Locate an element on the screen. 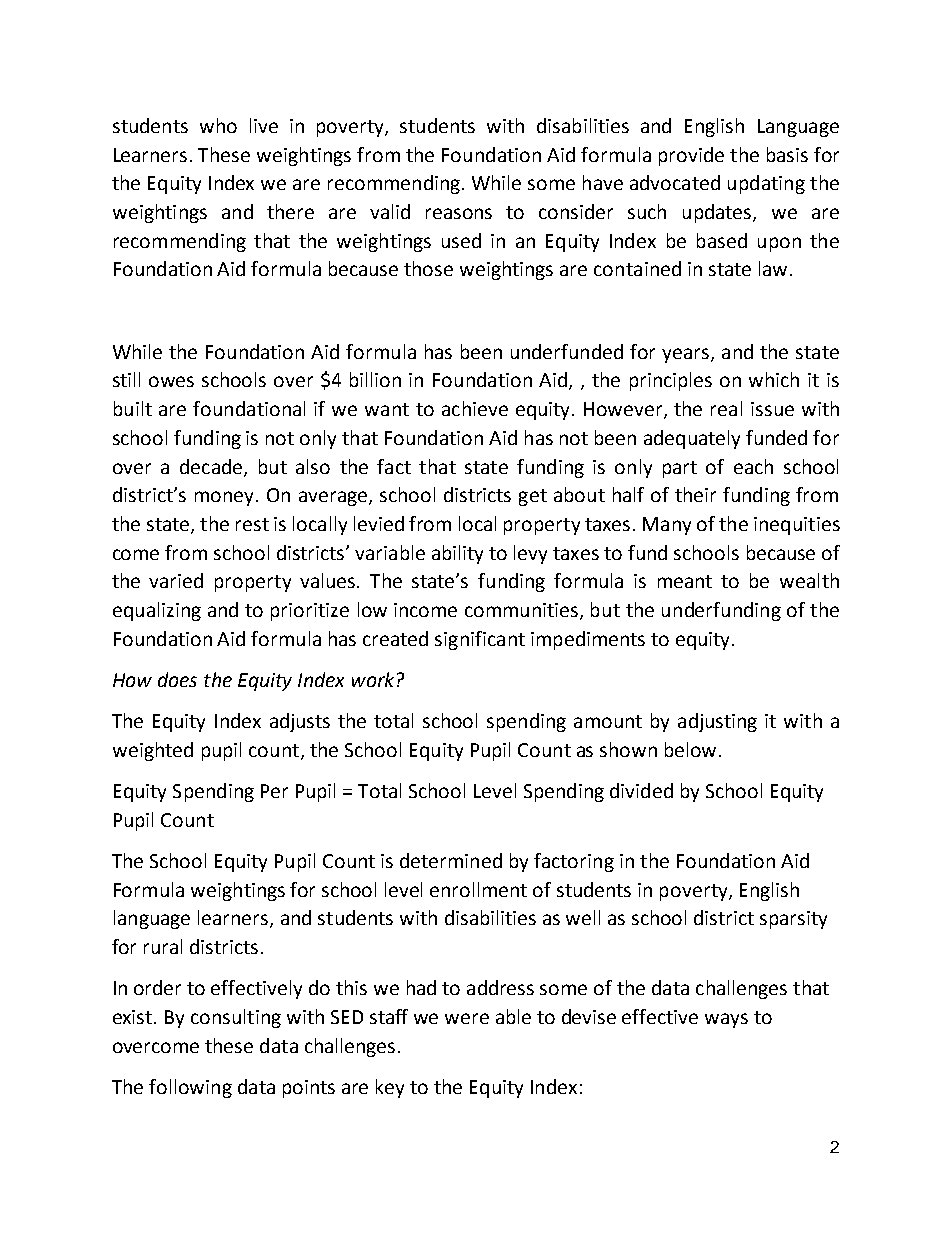  varied is located at coordinates (176, 580).
